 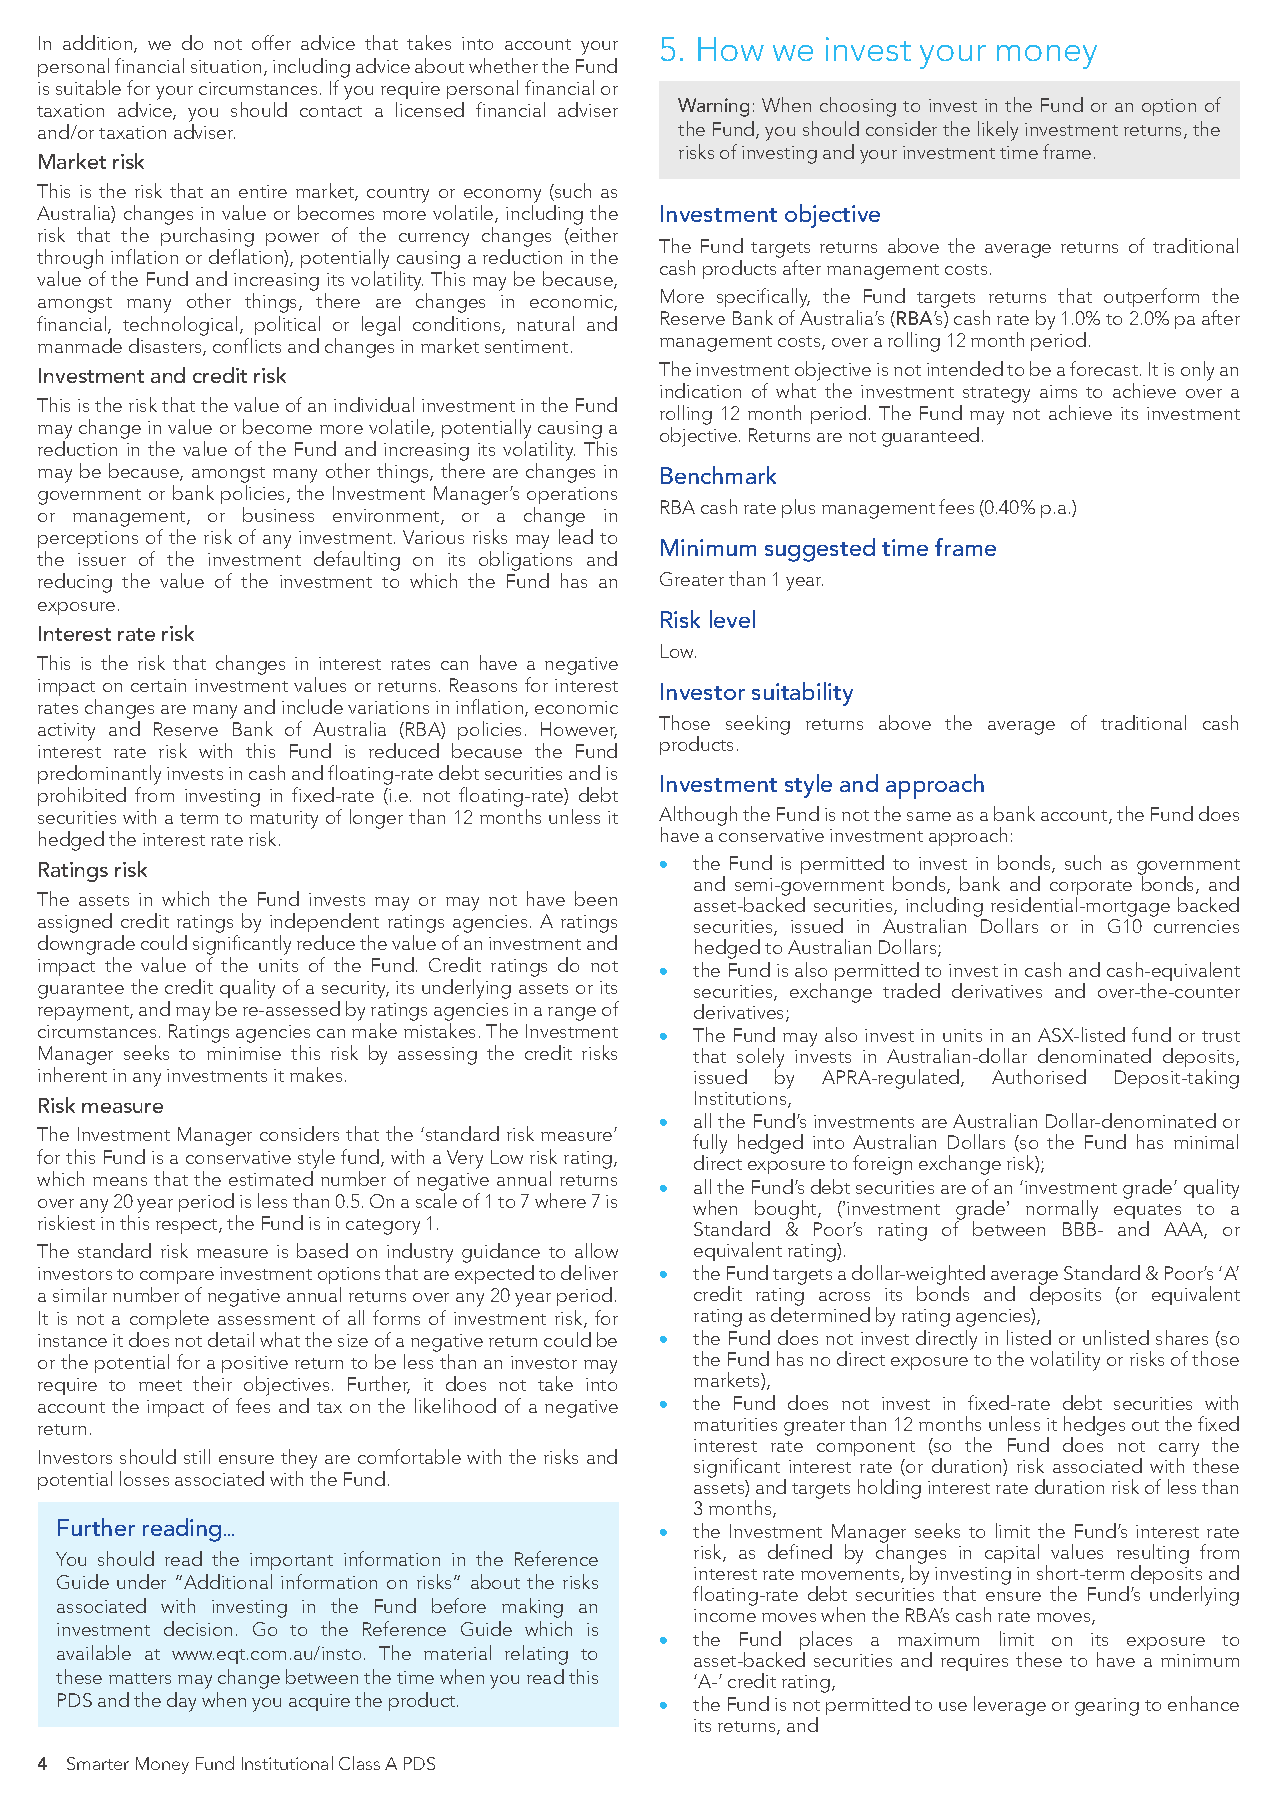 What do you see at coordinates (536, 1655) in the document?
I see `relating` at bounding box center [536, 1655].
